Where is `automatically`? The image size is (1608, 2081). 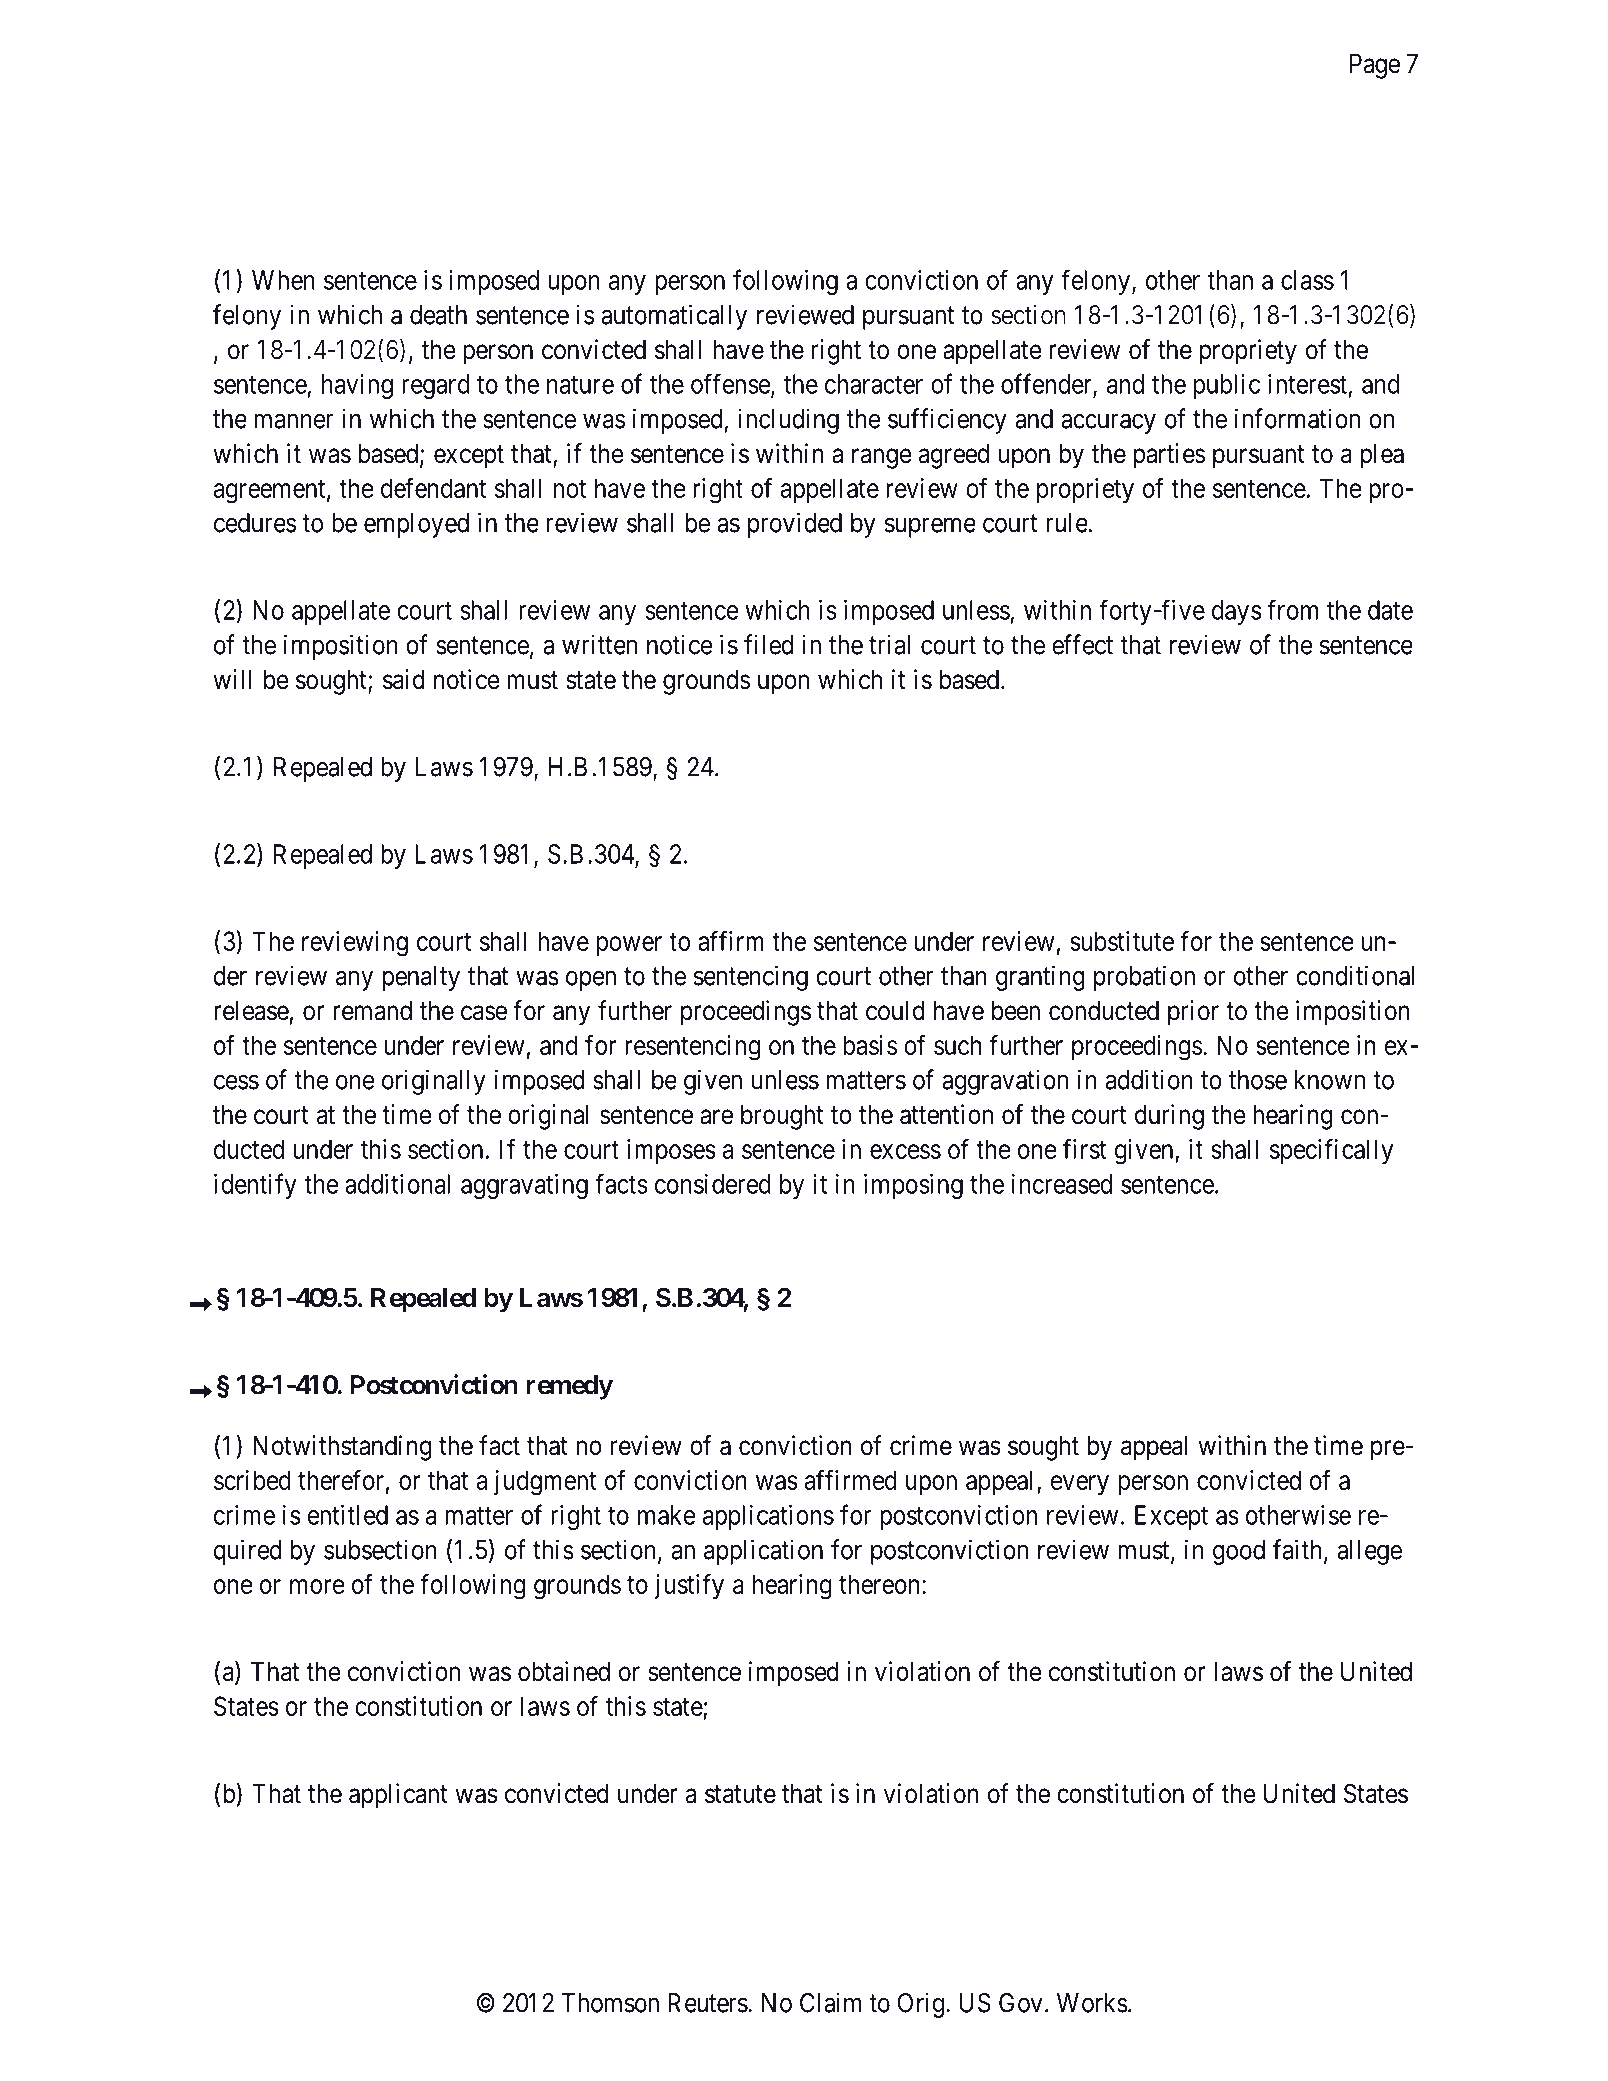
automatically is located at coordinates (674, 317).
